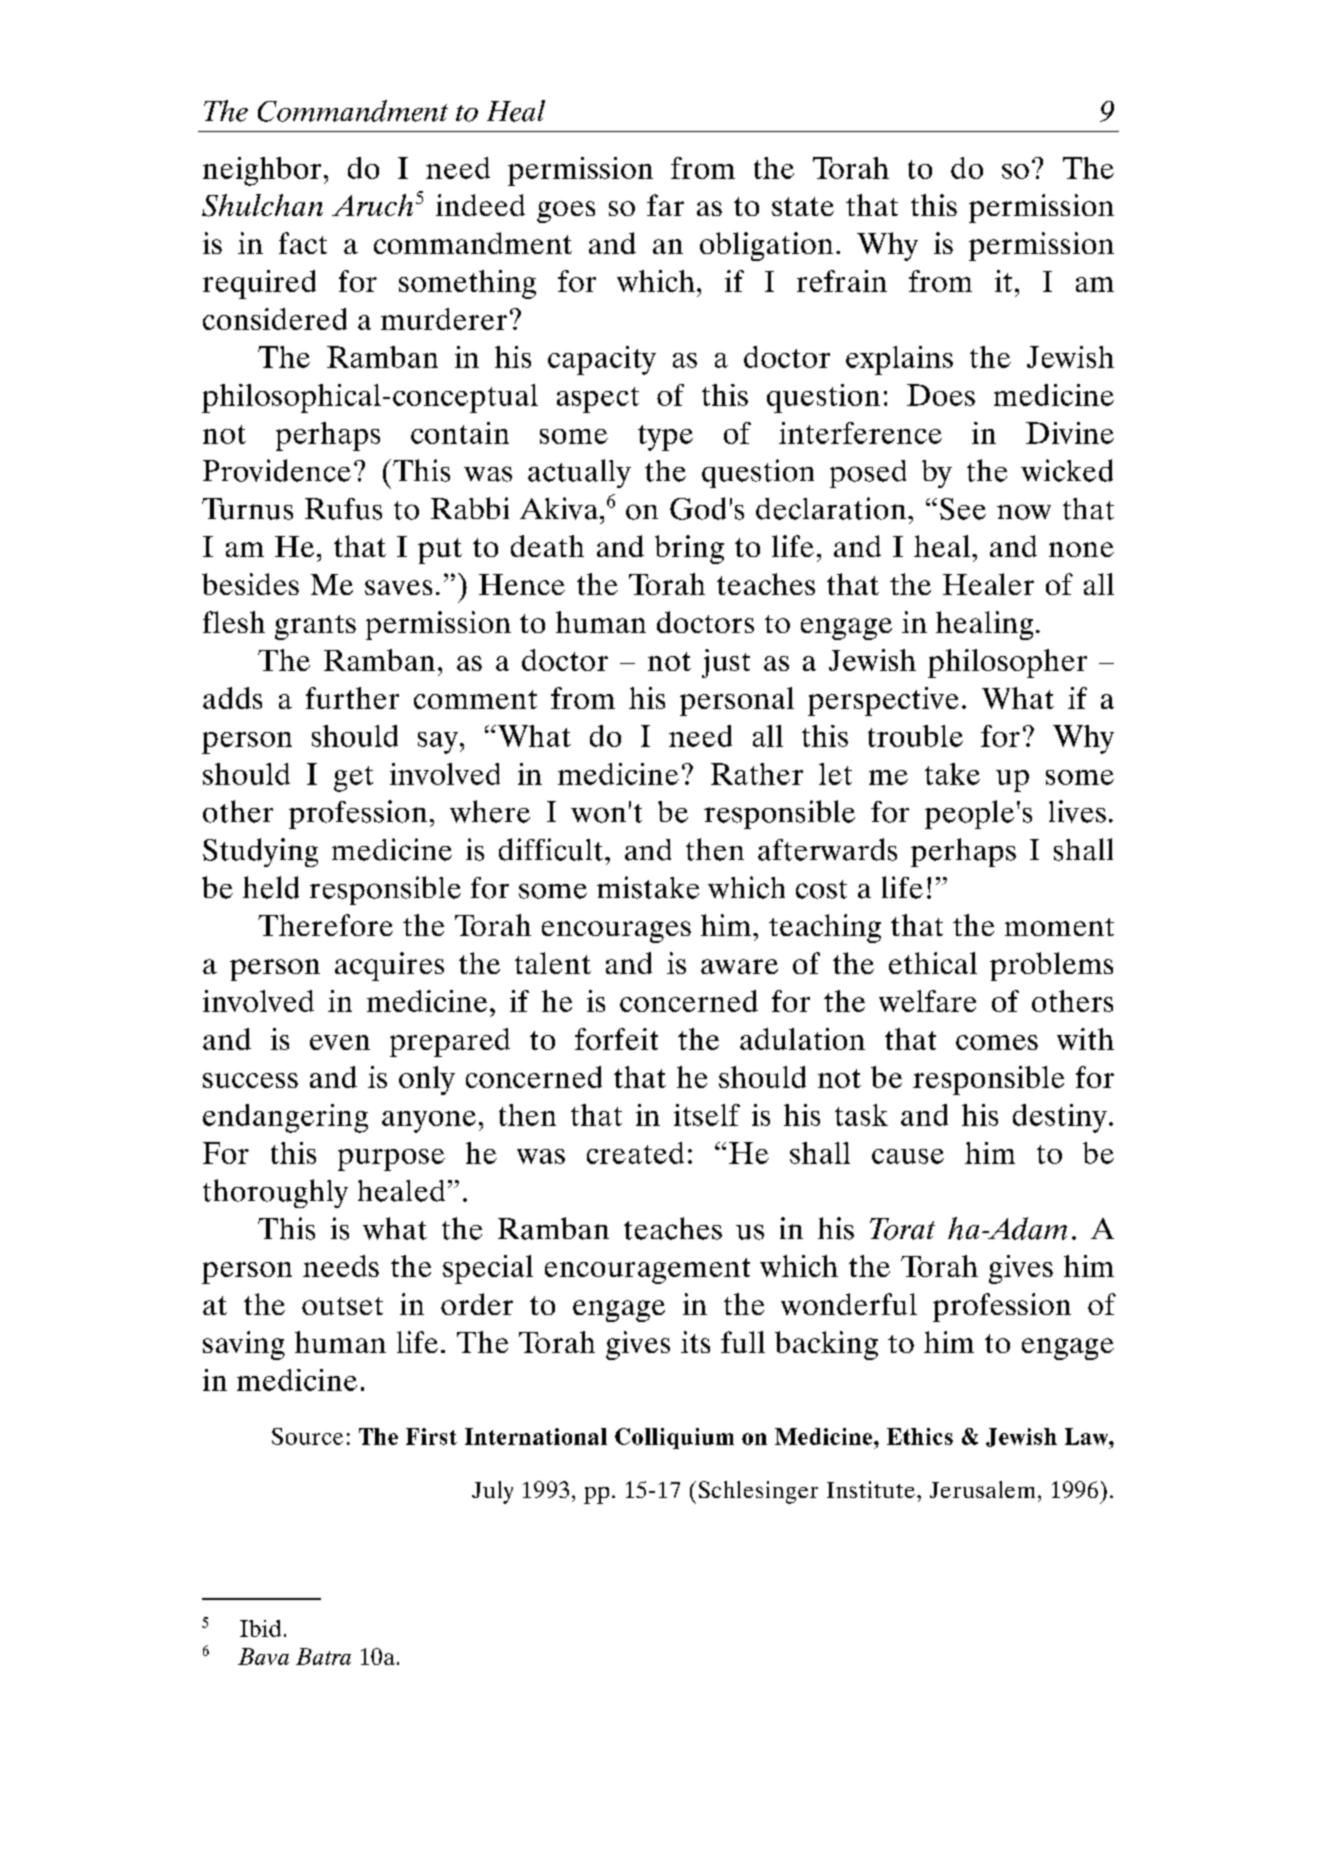 The image size is (1317, 1872). Describe the element at coordinates (342, 1306) in the document. I see `outset` at that location.
